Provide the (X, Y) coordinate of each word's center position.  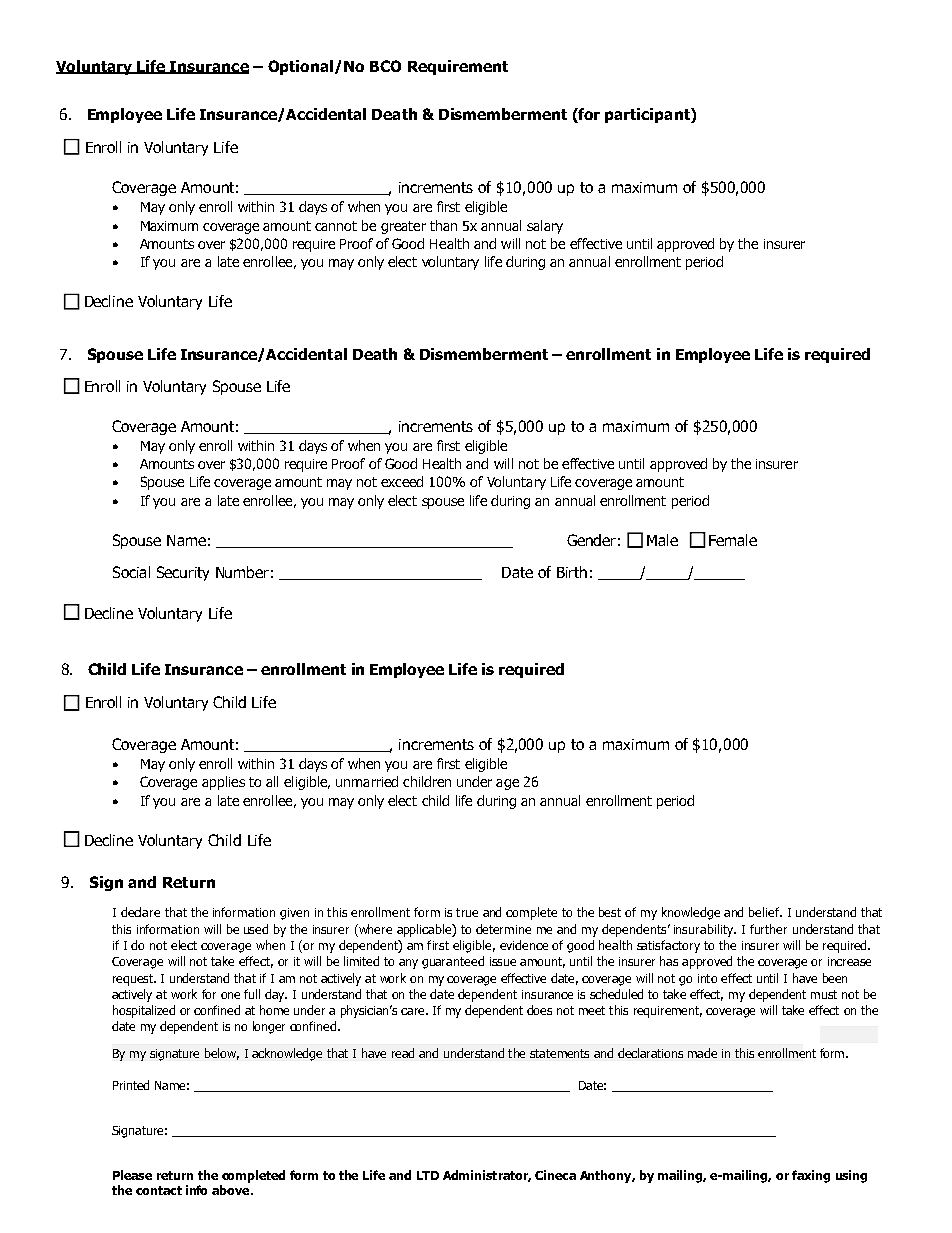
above (232, 1190)
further (768, 929)
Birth (572, 572)
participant (648, 115)
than (443, 225)
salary (545, 227)
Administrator (487, 1176)
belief (765, 912)
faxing (811, 1176)
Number (242, 572)
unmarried (367, 781)
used (256, 929)
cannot (336, 226)
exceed (402, 481)
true (467, 912)
